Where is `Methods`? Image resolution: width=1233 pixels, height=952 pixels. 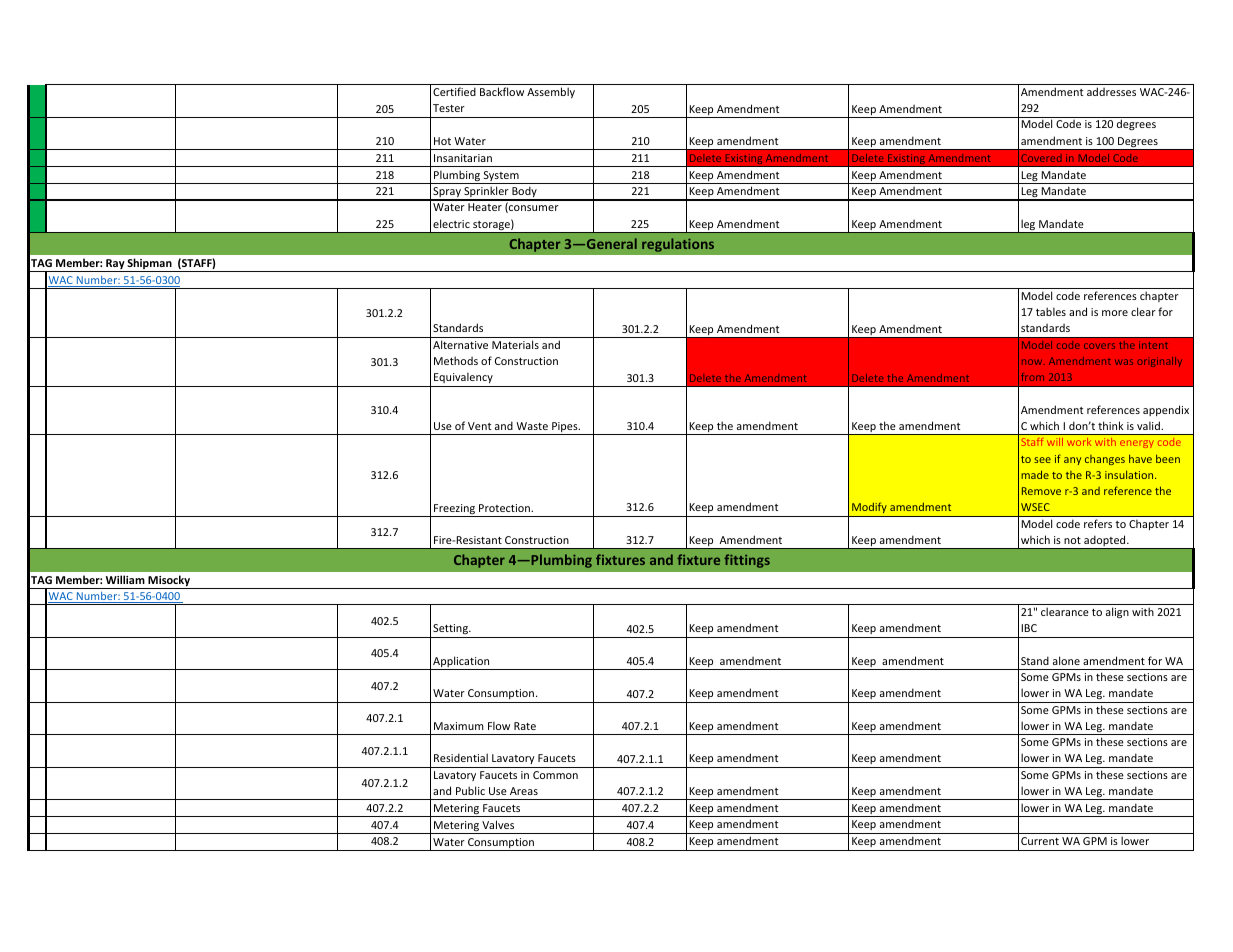 Methods is located at coordinates (456, 360).
